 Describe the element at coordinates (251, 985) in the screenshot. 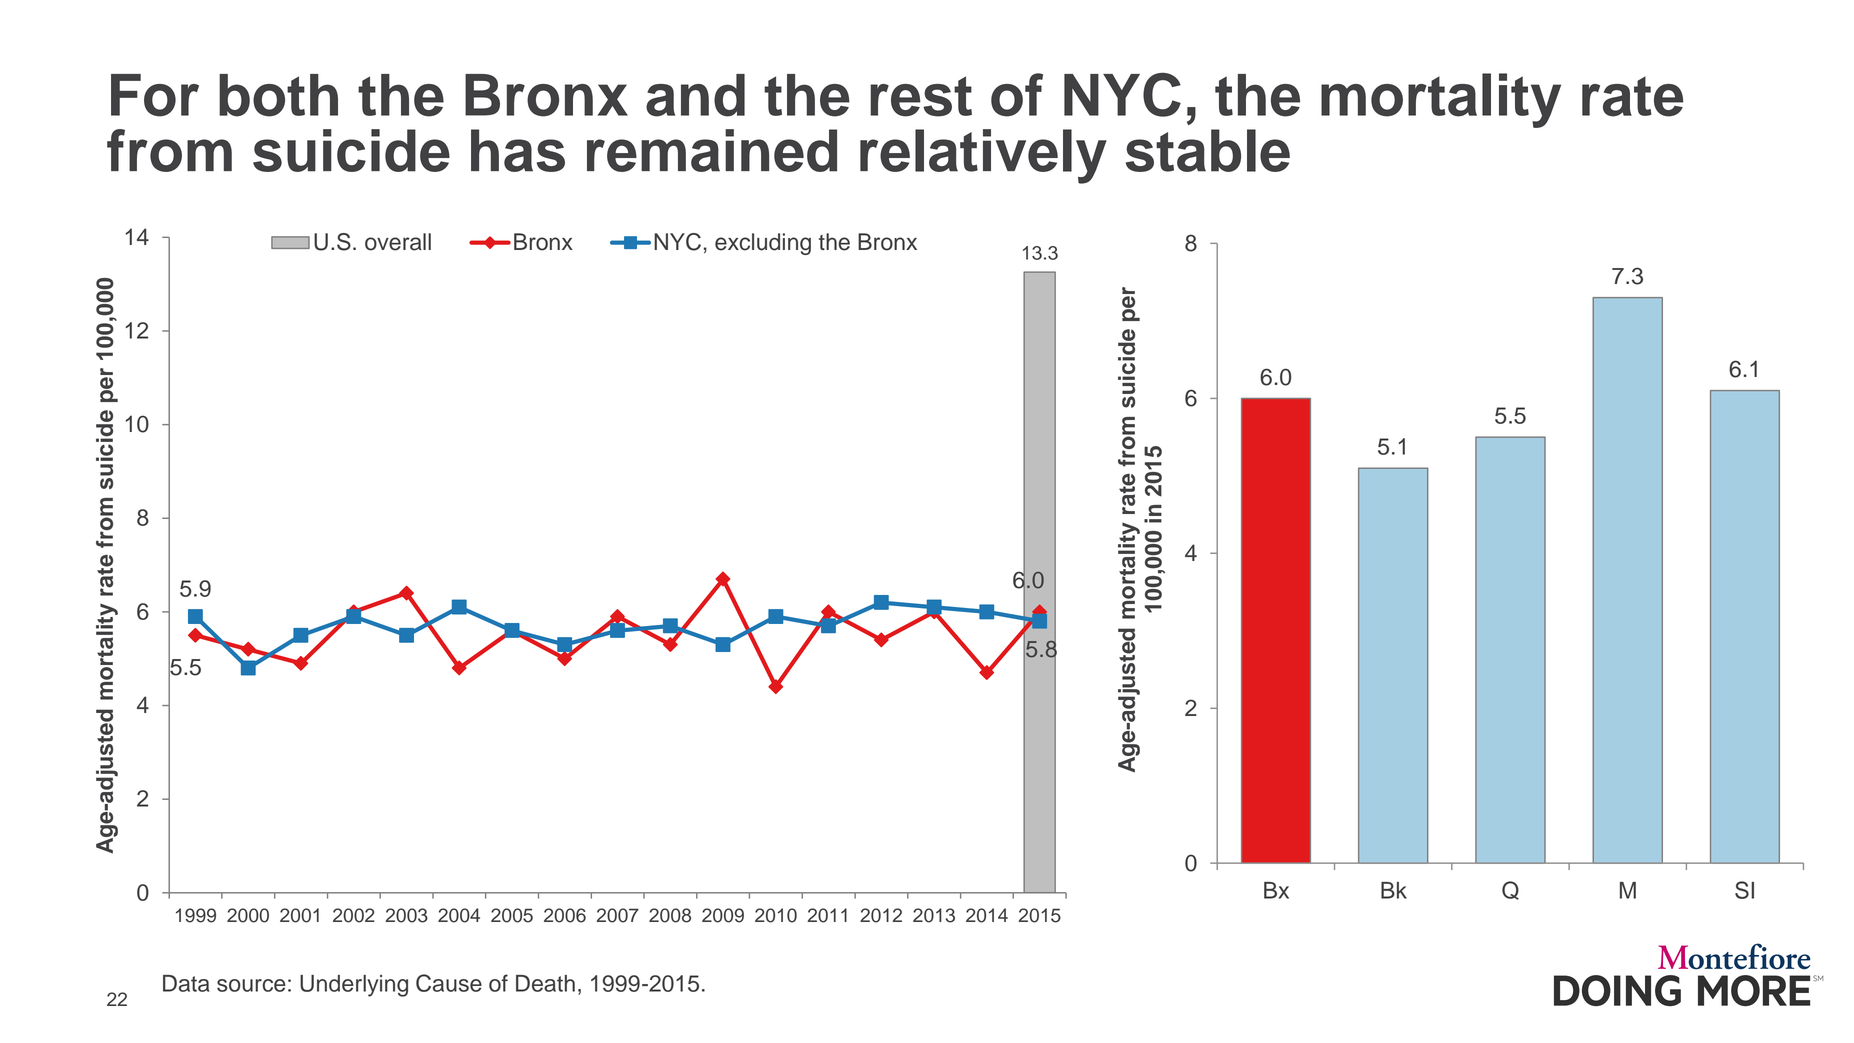

I see `source` at that location.
